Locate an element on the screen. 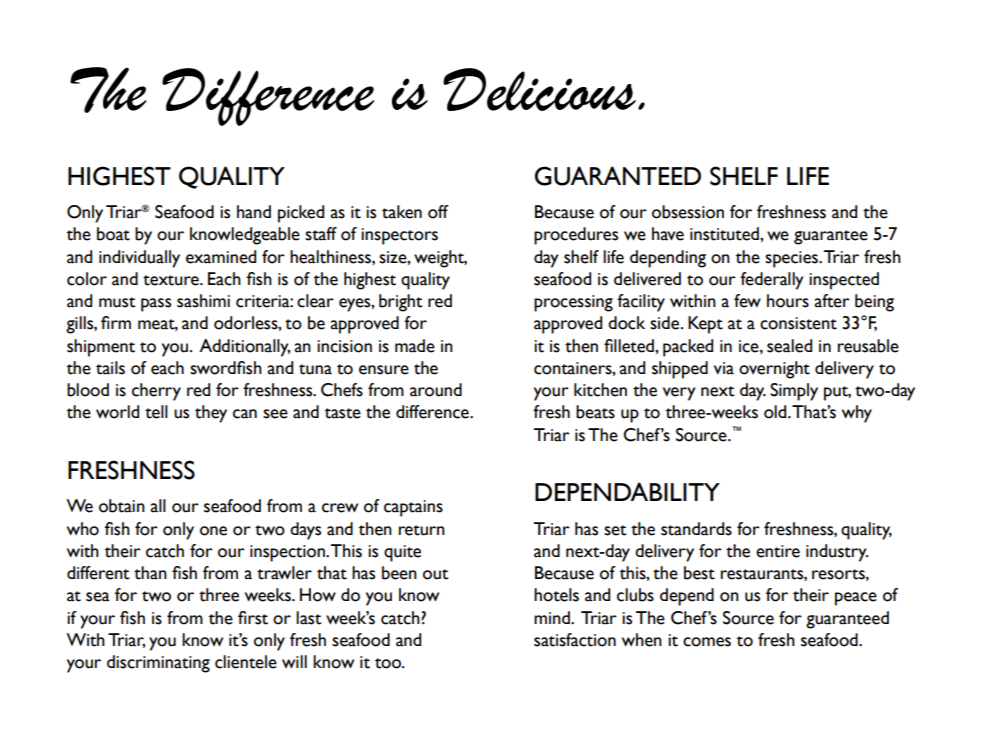 The image size is (1001, 734). hand is located at coordinates (254, 212).
